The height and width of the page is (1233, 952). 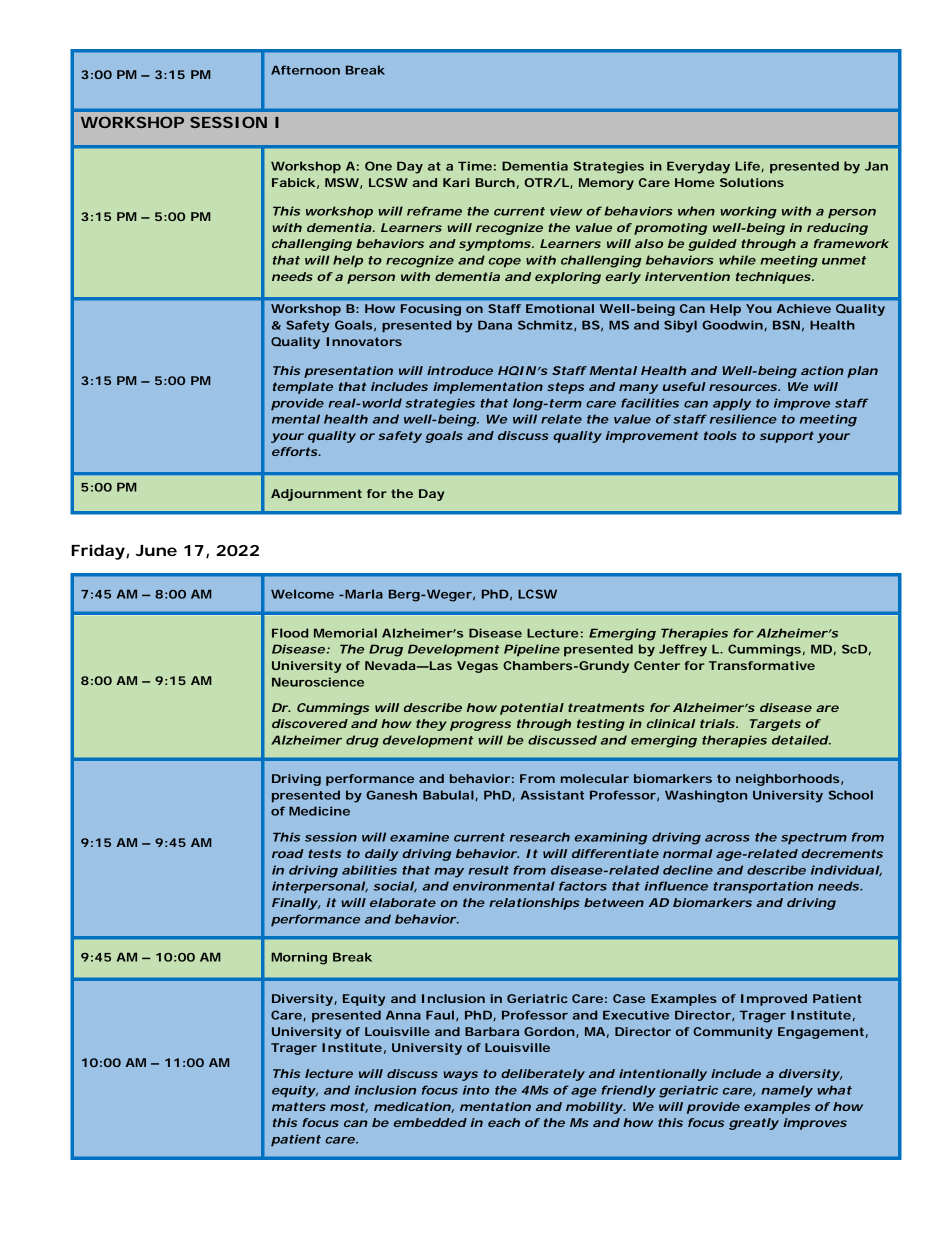 What do you see at coordinates (295, 451) in the page?
I see `efforts` at bounding box center [295, 451].
